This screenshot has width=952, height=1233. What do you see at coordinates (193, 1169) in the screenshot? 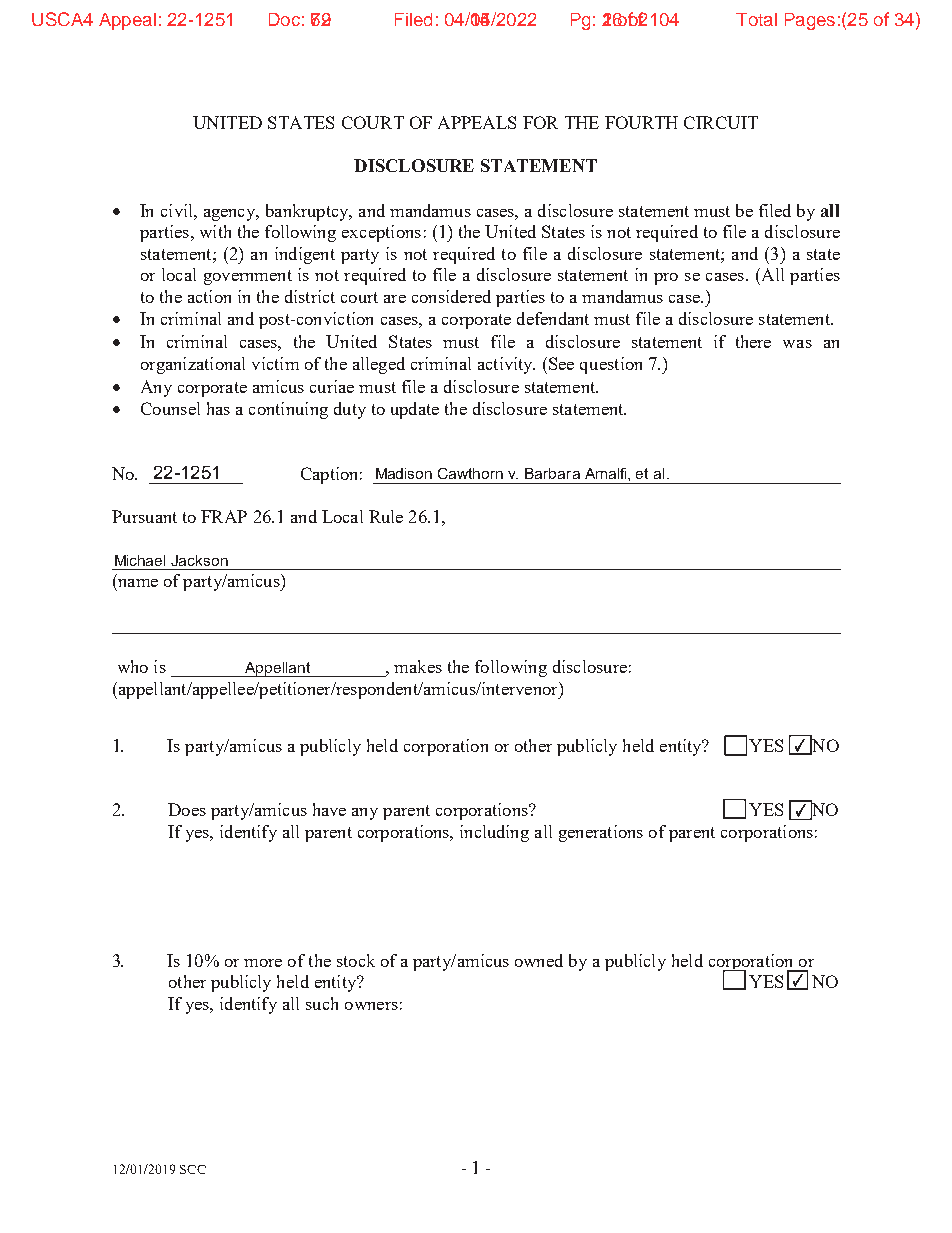
I see `SCC` at bounding box center [193, 1169].
